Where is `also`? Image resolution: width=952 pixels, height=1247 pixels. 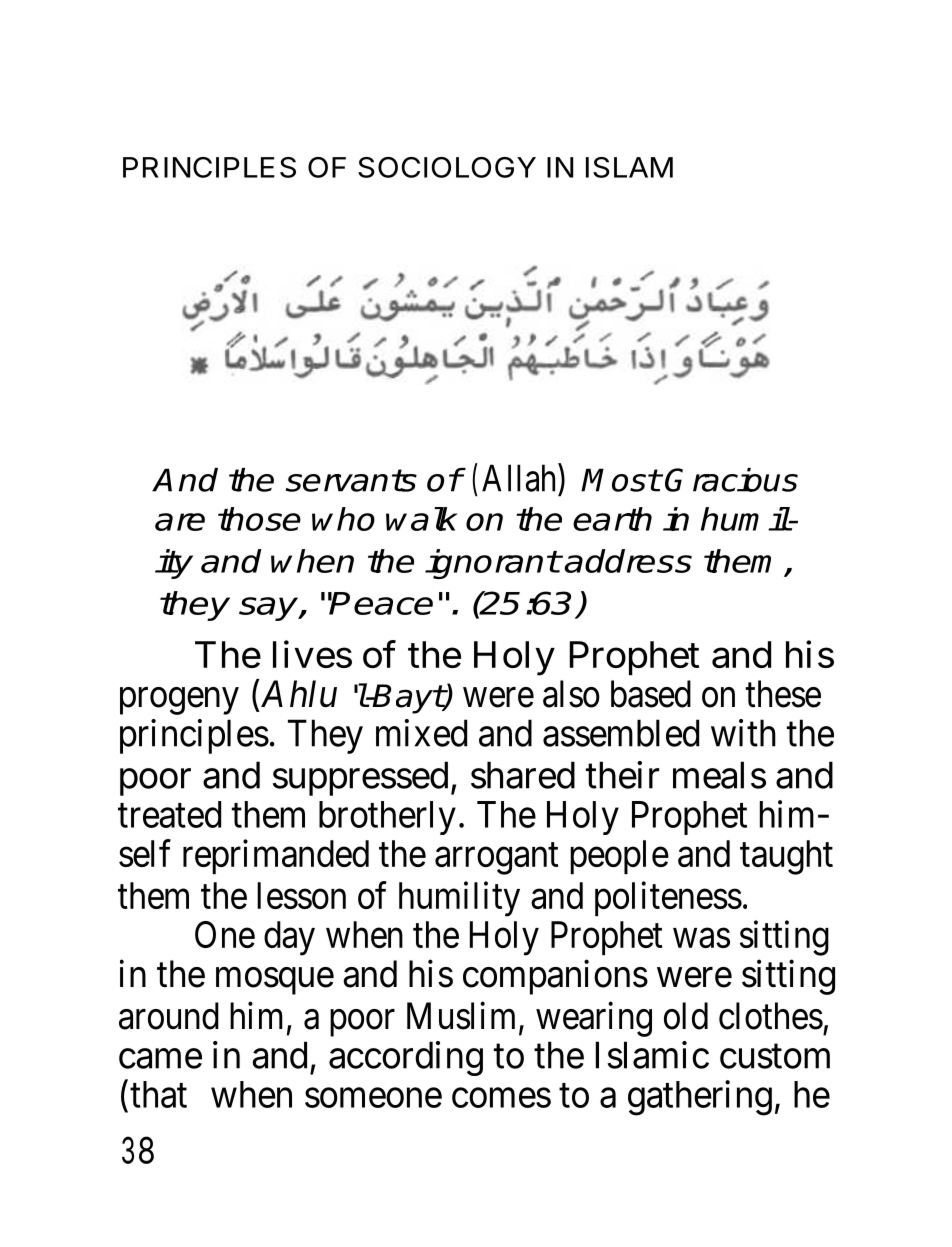 also is located at coordinates (571, 694).
